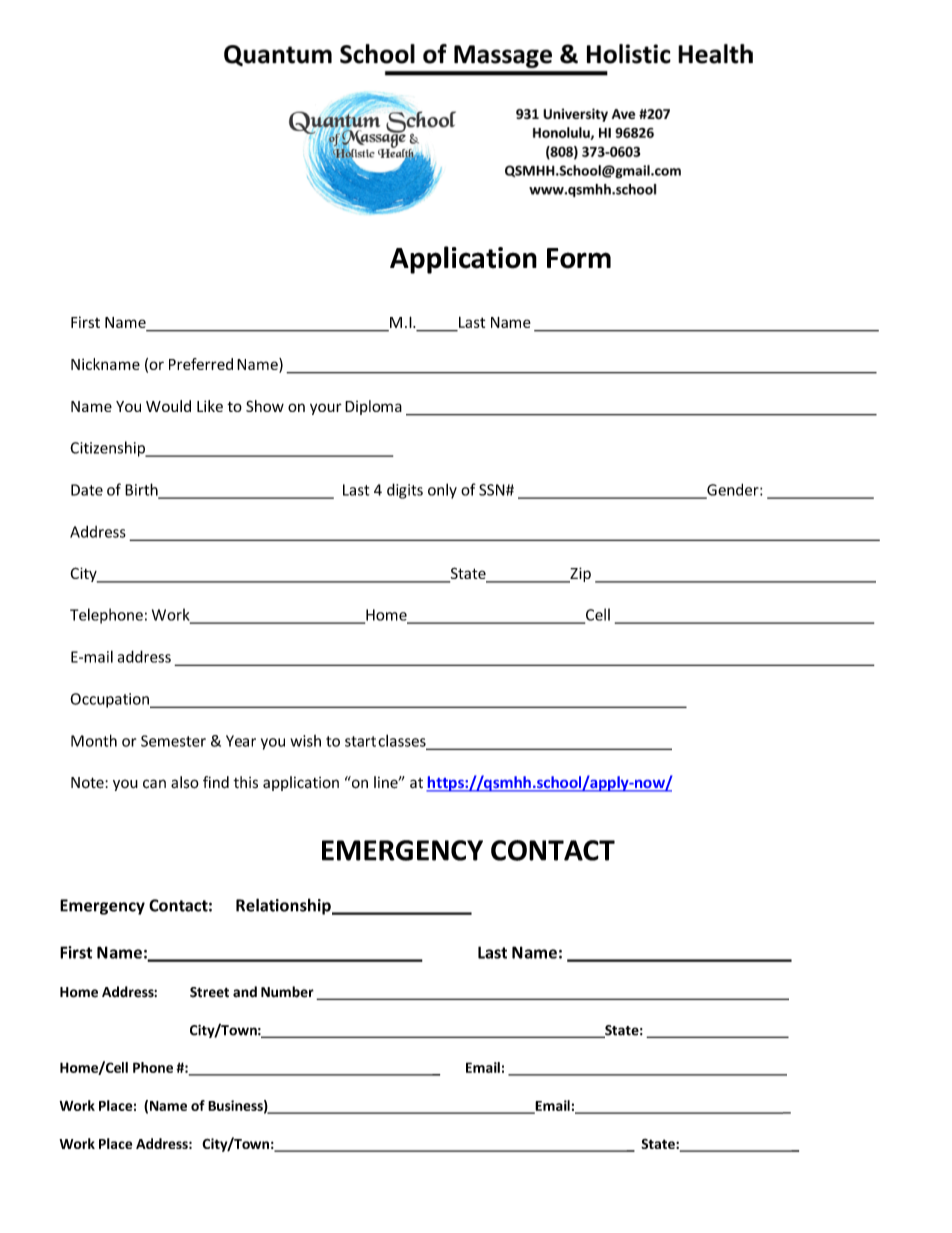 The image size is (952, 1233). Describe the element at coordinates (108, 449) in the page. I see `Citizenship` at that location.
